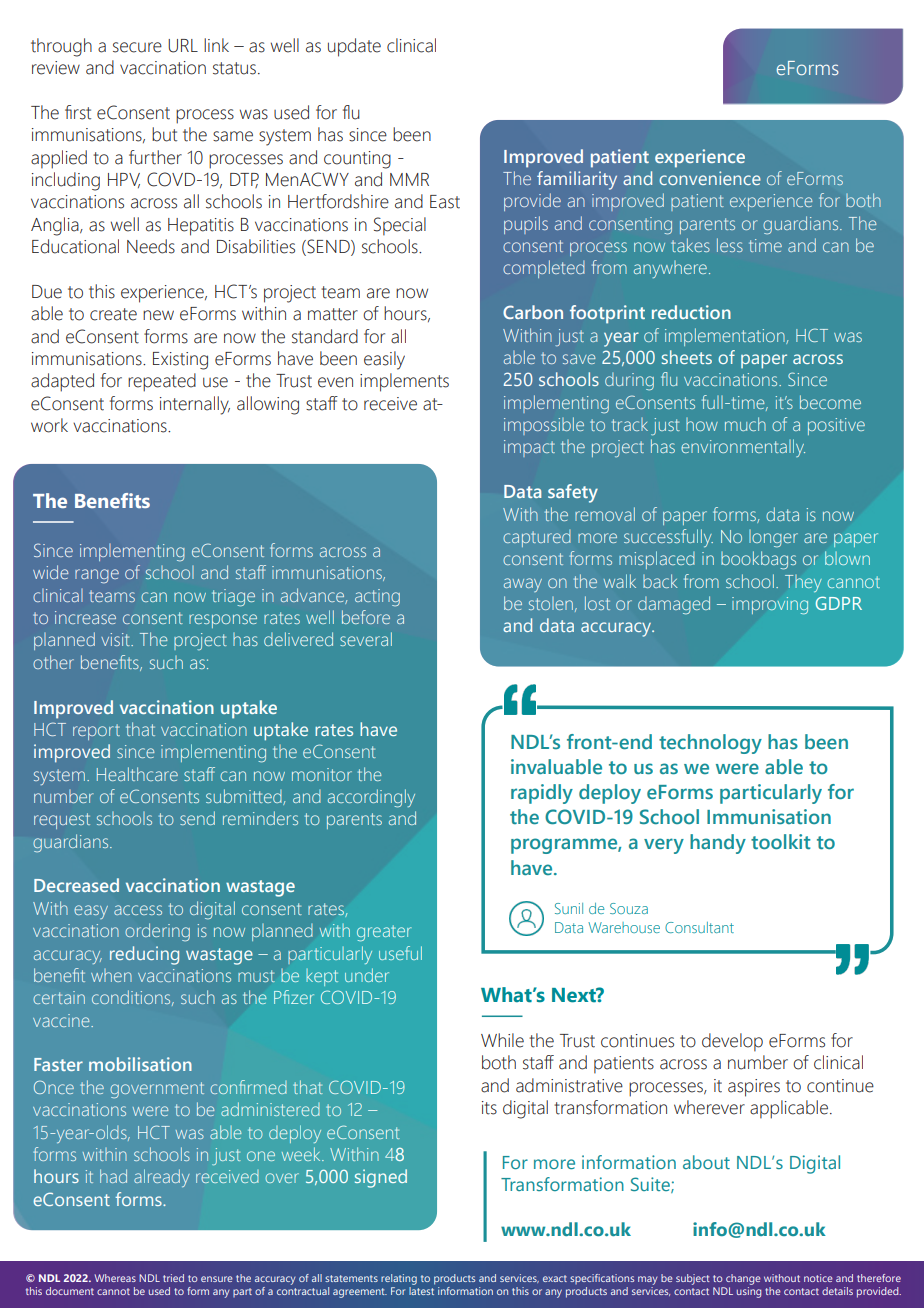 This screenshot has width=924, height=1308. Describe the element at coordinates (384, 933) in the screenshot. I see `greater` at that location.
